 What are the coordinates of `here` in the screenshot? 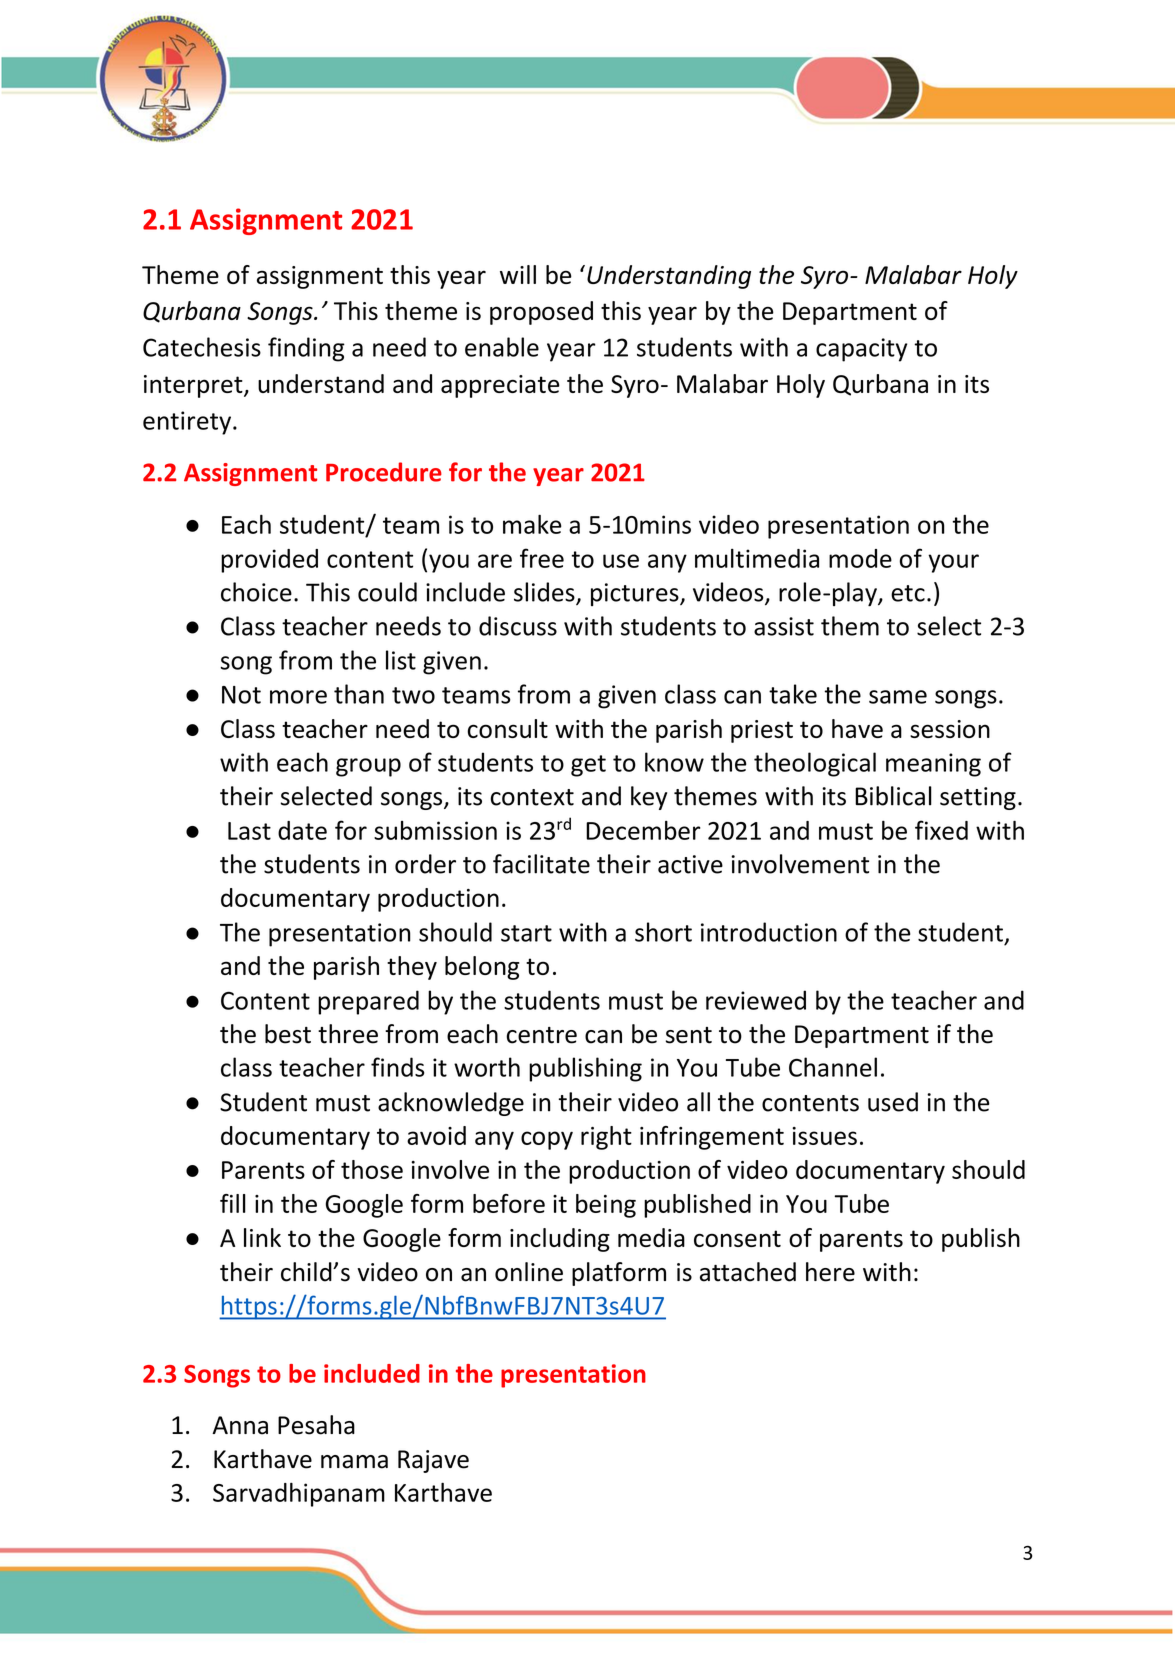 It's located at (830, 1272).
